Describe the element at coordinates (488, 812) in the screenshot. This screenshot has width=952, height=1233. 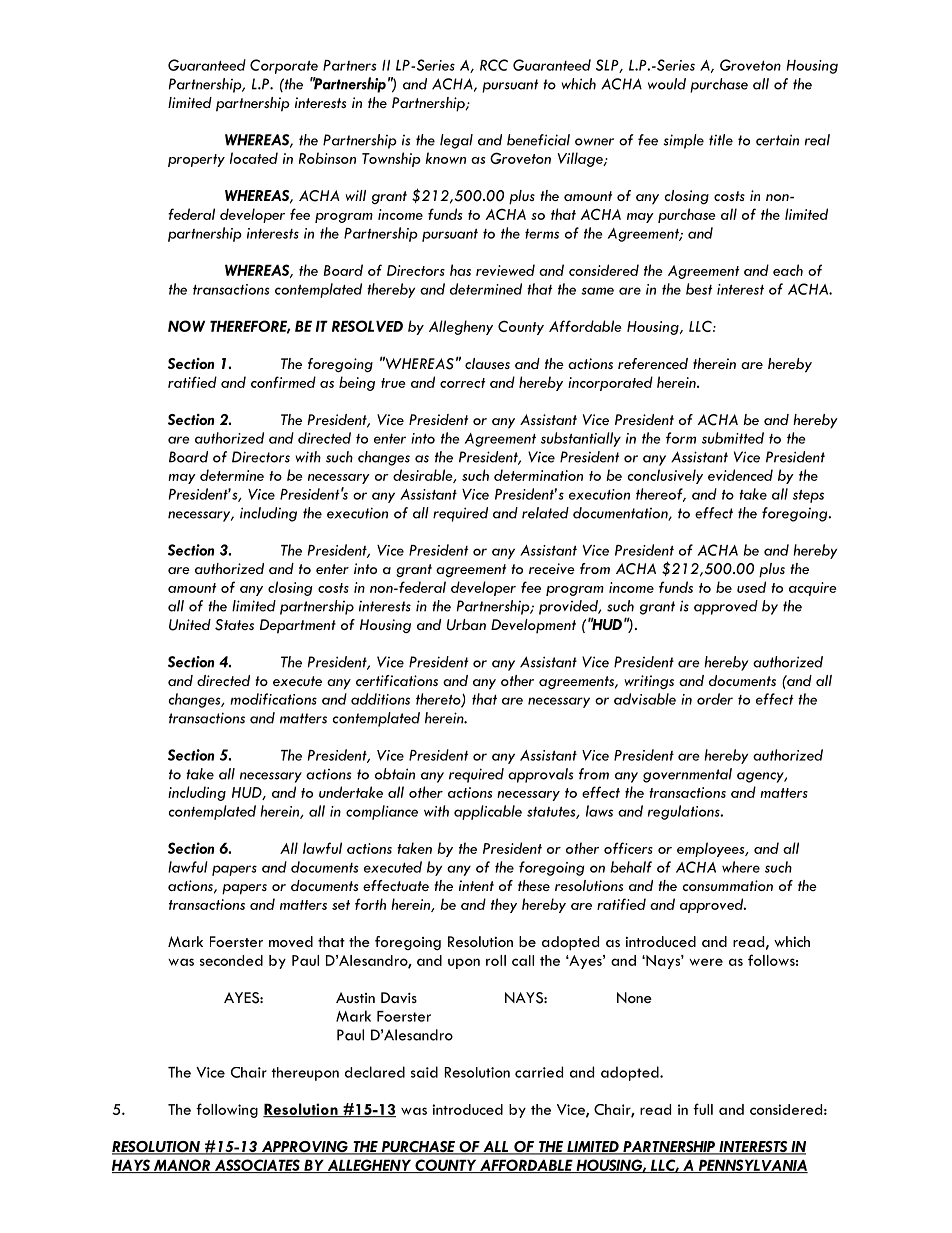
I see `applicable` at that location.
